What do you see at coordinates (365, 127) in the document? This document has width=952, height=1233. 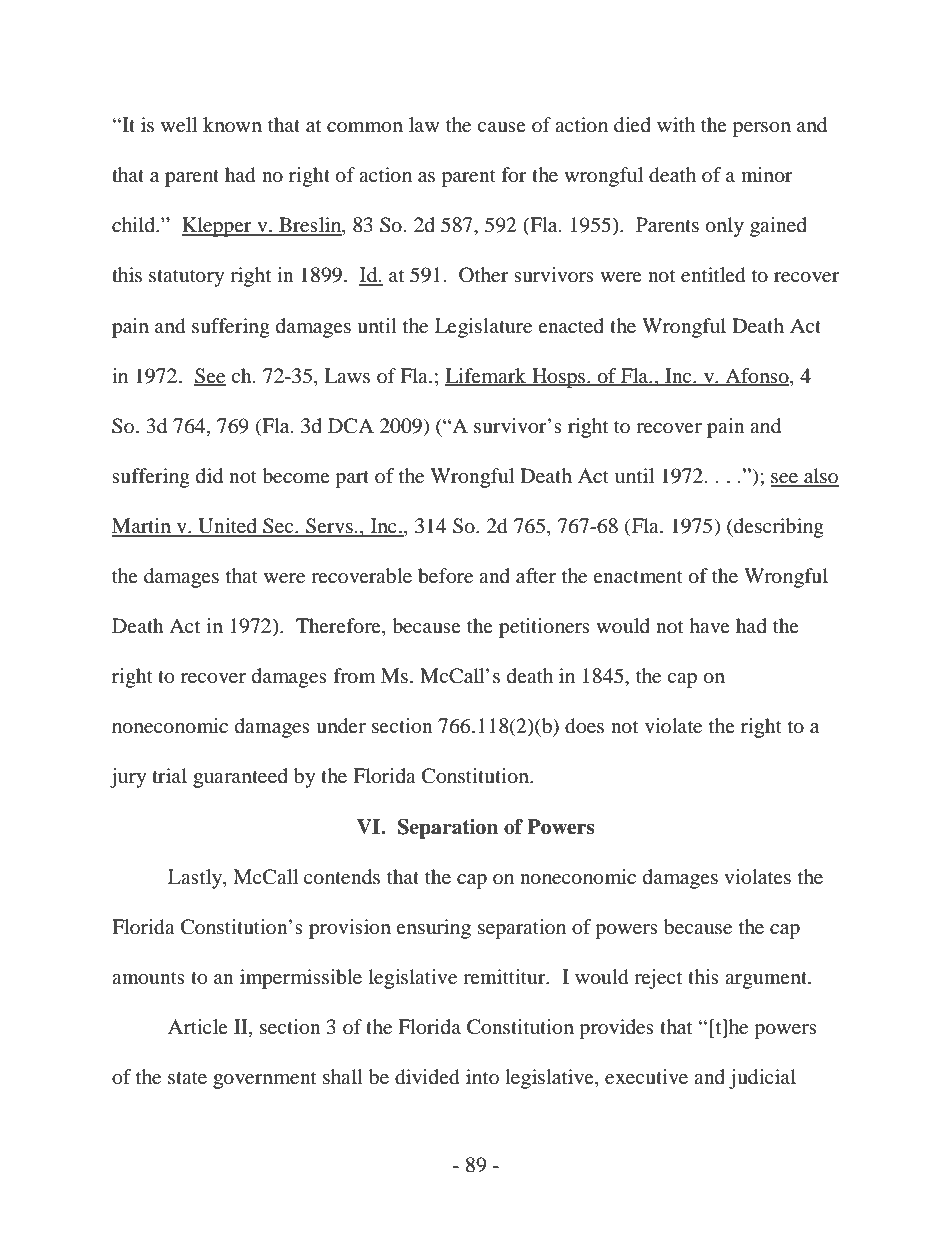 I see `common` at bounding box center [365, 127].
